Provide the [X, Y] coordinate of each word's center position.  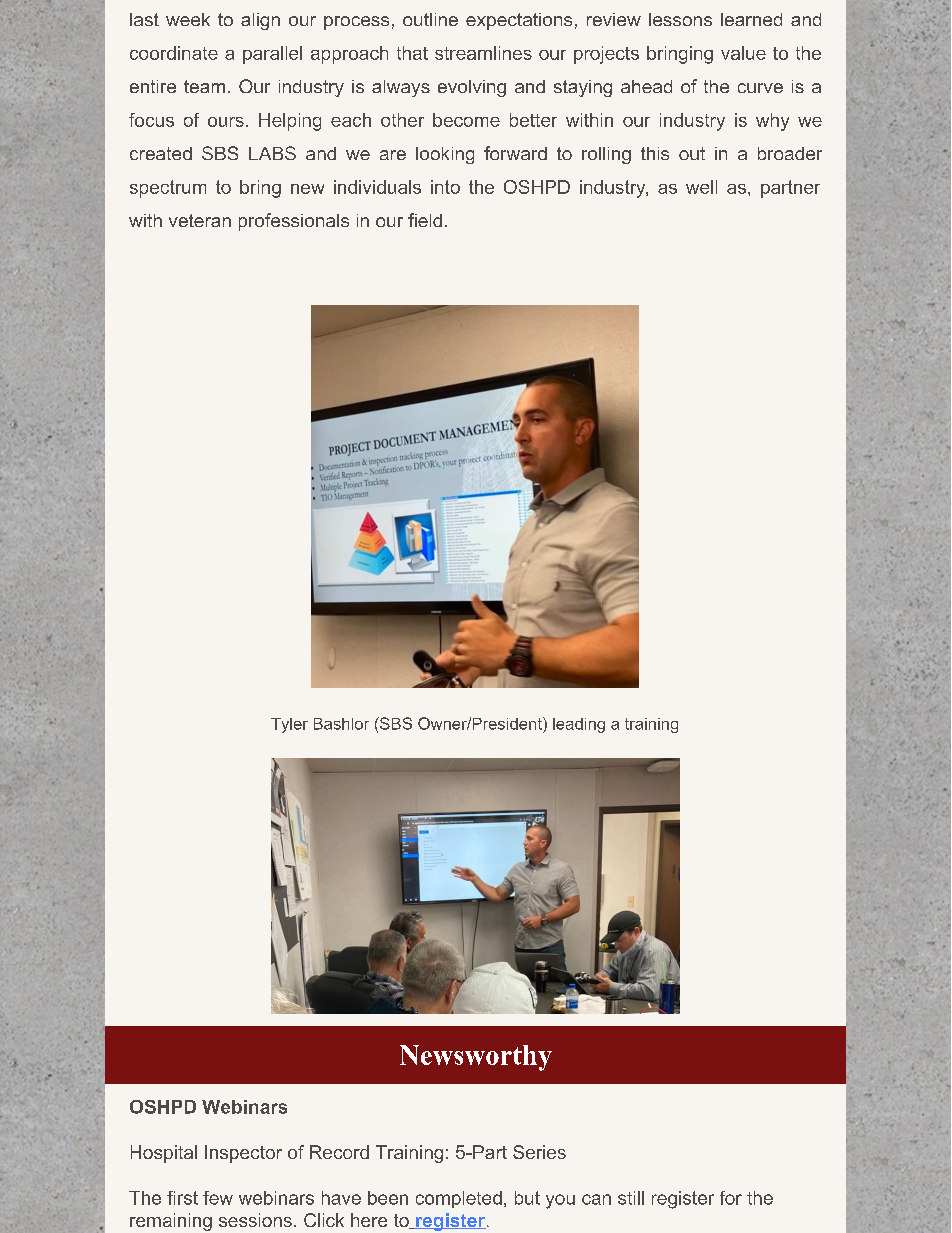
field [425, 220]
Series [539, 1152]
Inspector [243, 1154]
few [218, 1198]
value [743, 53]
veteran [200, 220]
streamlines [483, 53]
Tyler [289, 725]
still [631, 1198]
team [204, 86]
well [701, 187]
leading [579, 725]
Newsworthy [476, 1058]
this [655, 153]
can [596, 1199]
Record [339, 1152]
